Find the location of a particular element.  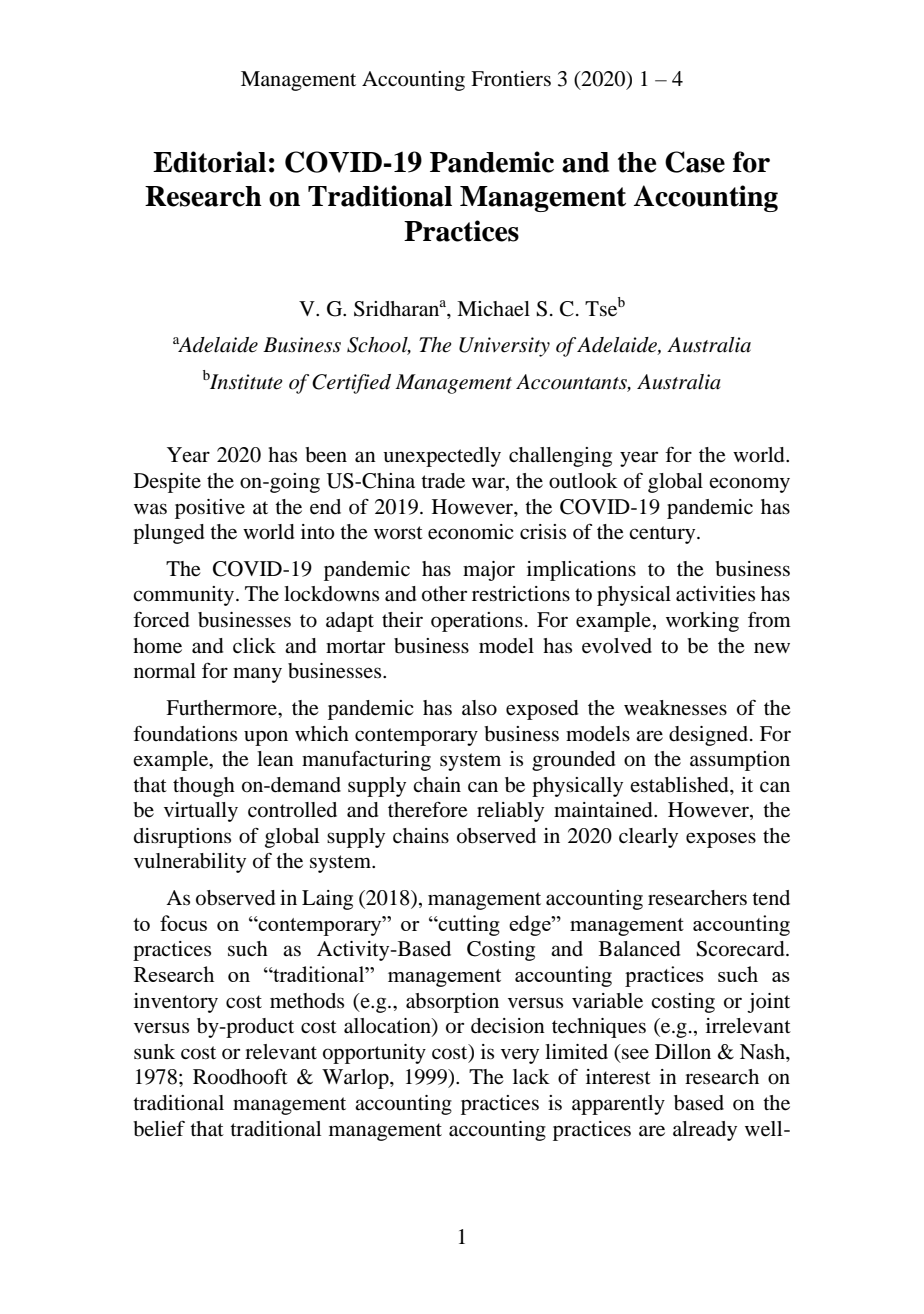

University is located at coordinates (504, 347).
